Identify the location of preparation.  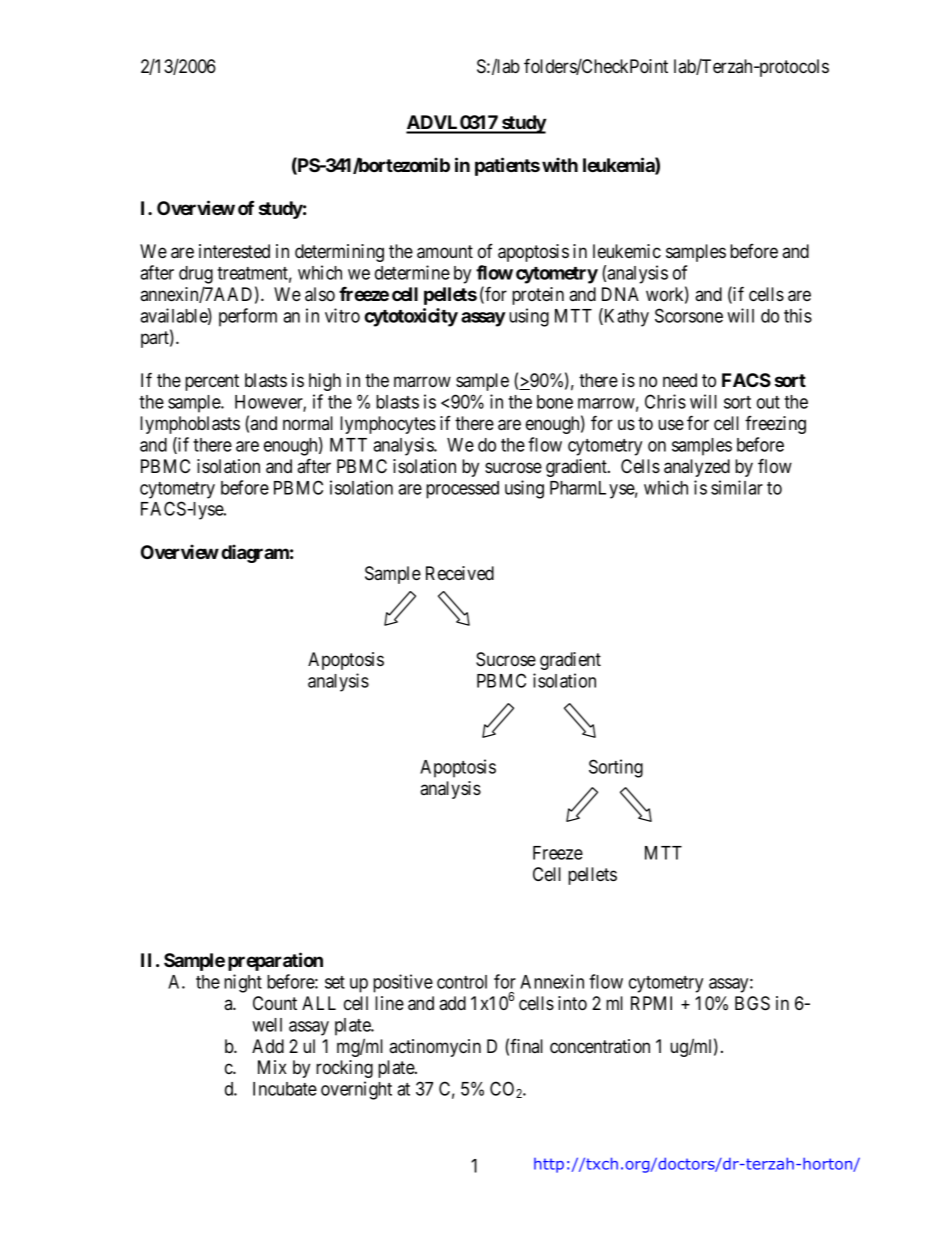
(275, 961).
